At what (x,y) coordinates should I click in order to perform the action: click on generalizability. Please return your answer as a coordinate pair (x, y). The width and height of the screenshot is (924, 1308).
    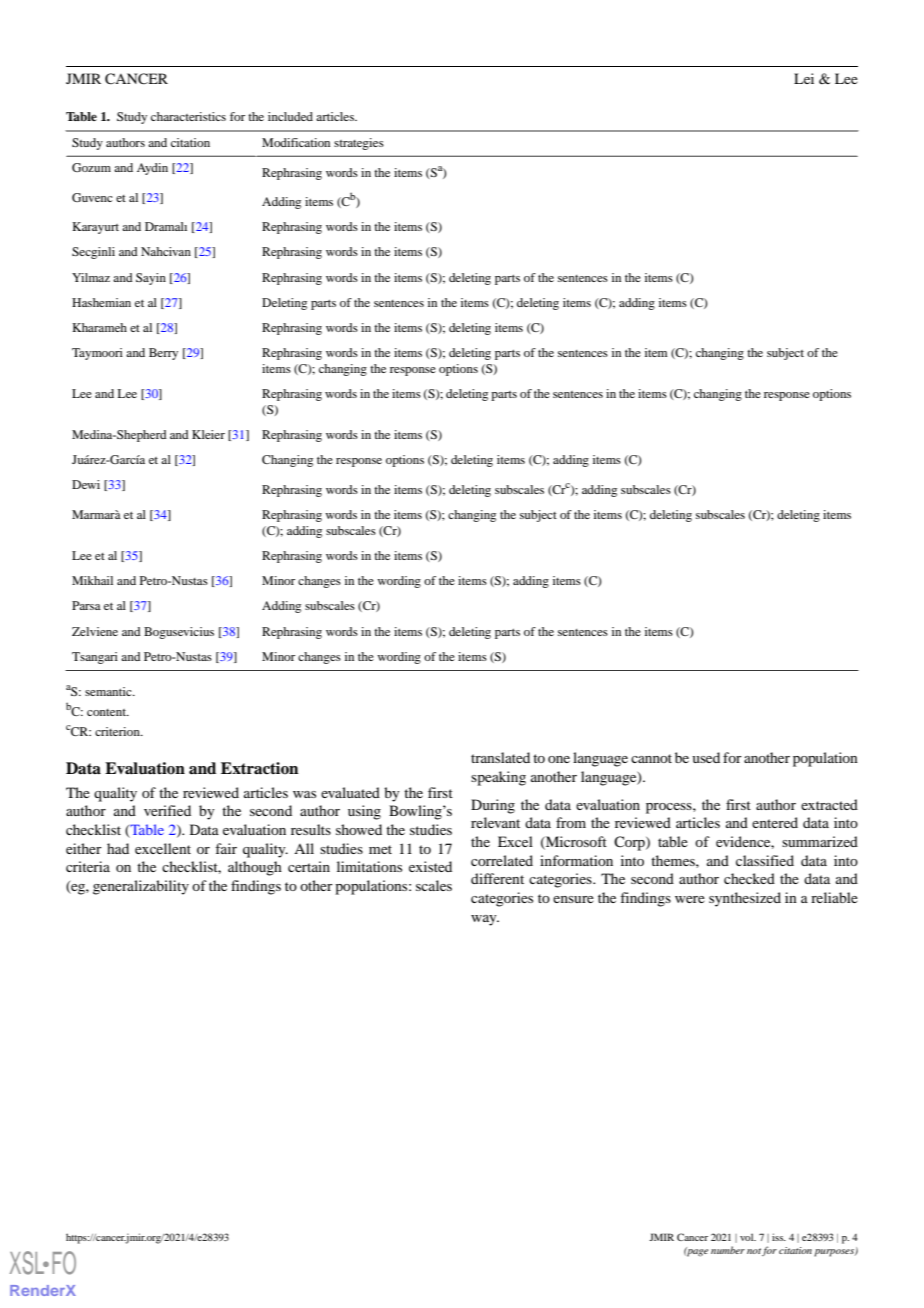
    Looking at the image, I should click on (141, 887).
